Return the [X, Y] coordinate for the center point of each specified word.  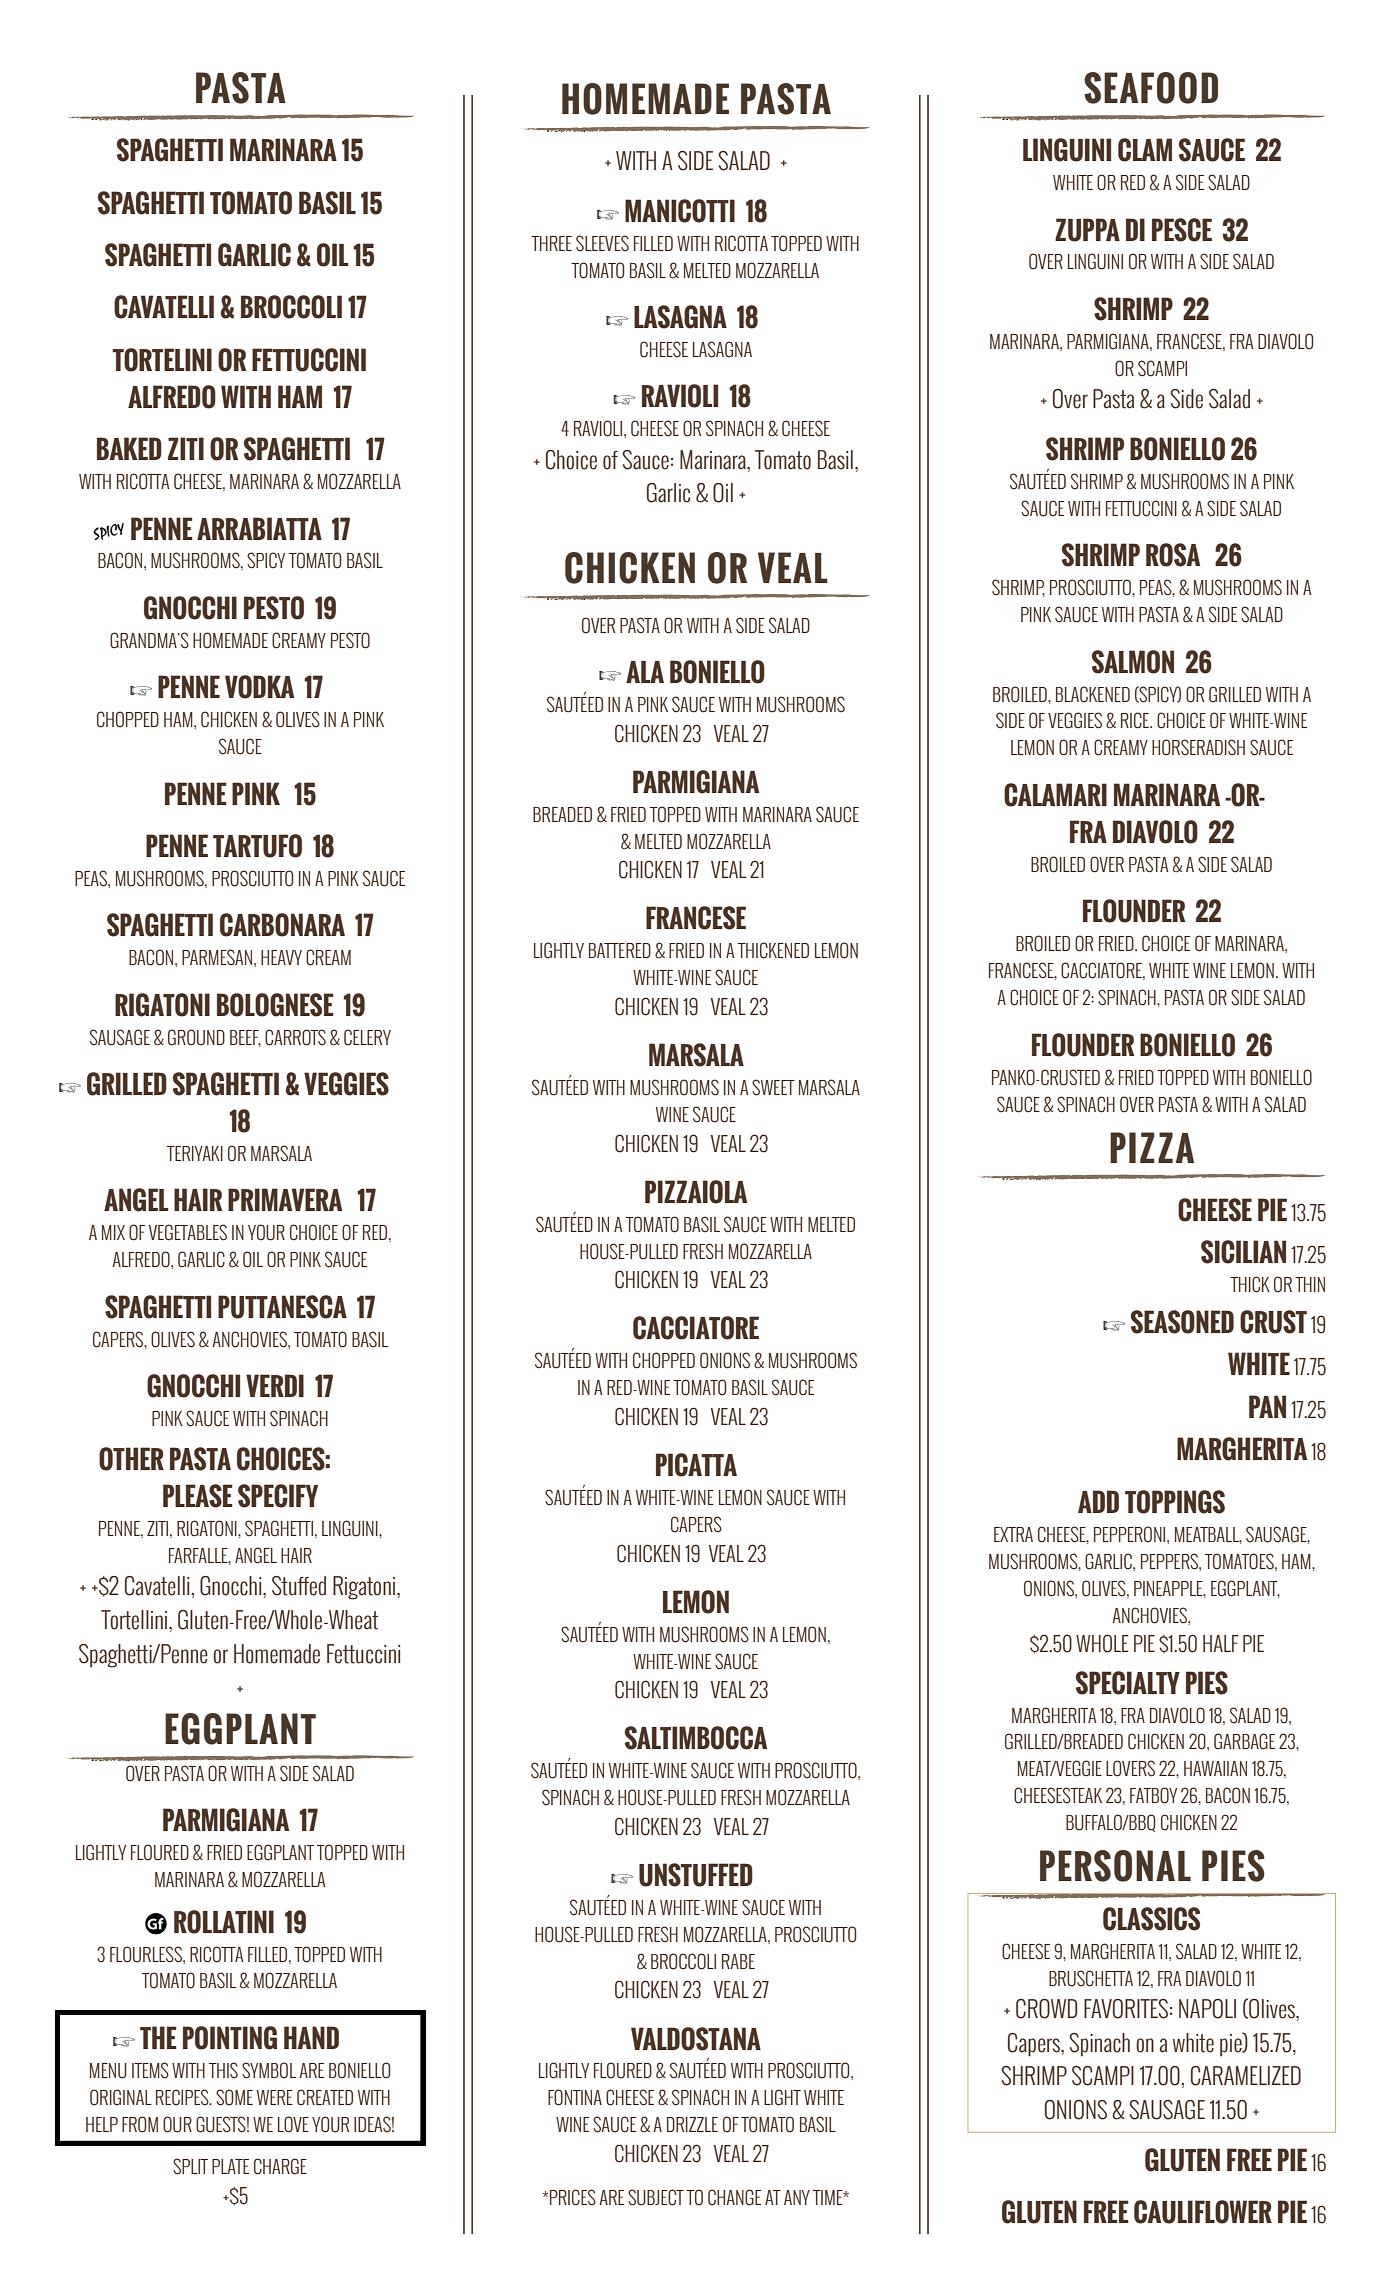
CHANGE [734, 2197]
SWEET [773, 1087]
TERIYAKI [195, 1153]
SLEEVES [602, 243]
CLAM [1145, 150]
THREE [551, 243]
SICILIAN [1243, 1252]
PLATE [230, 2166]
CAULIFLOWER [1203, 2212]
